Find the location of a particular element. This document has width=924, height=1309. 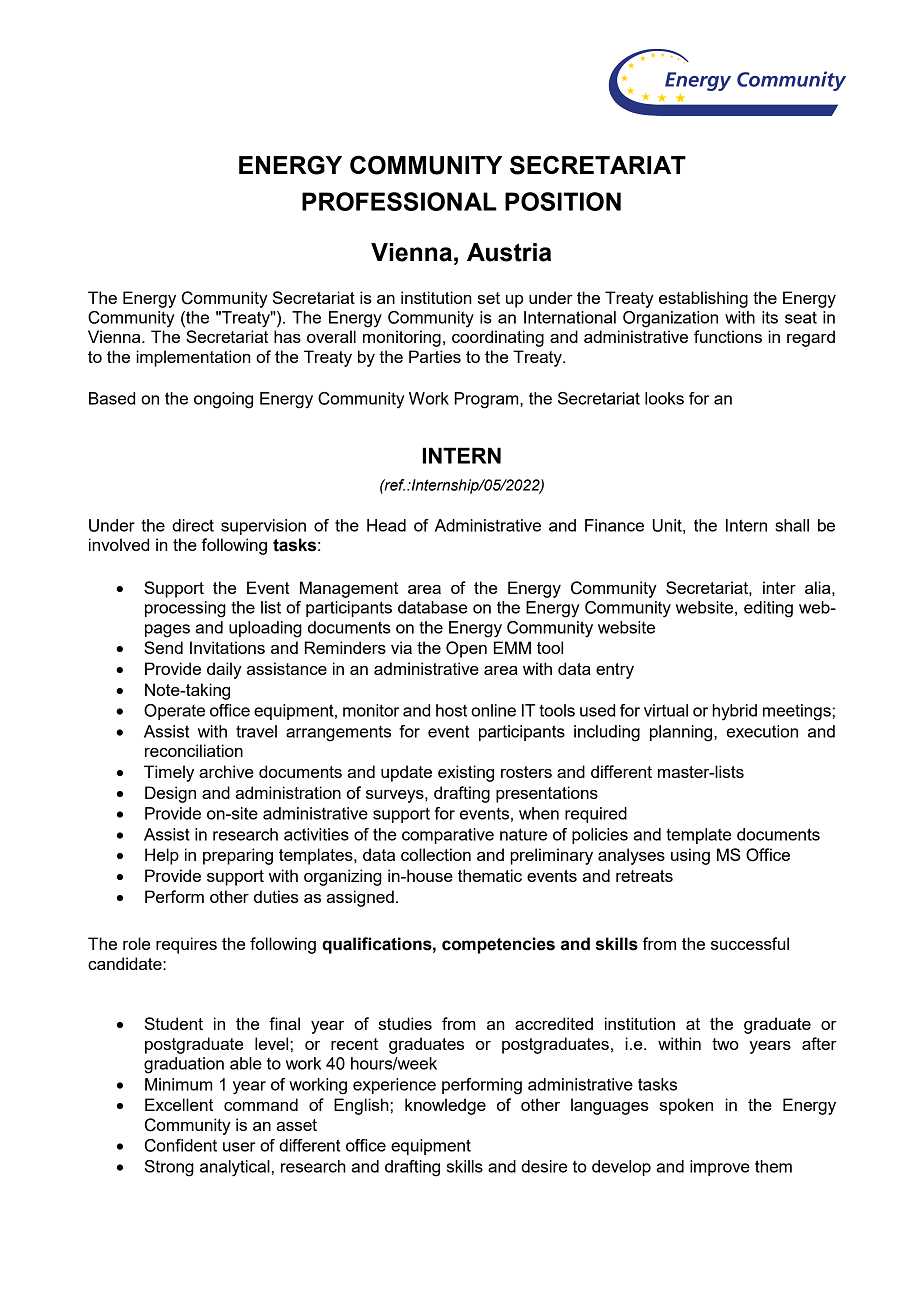

shall is located at coordinates (792, 525).
